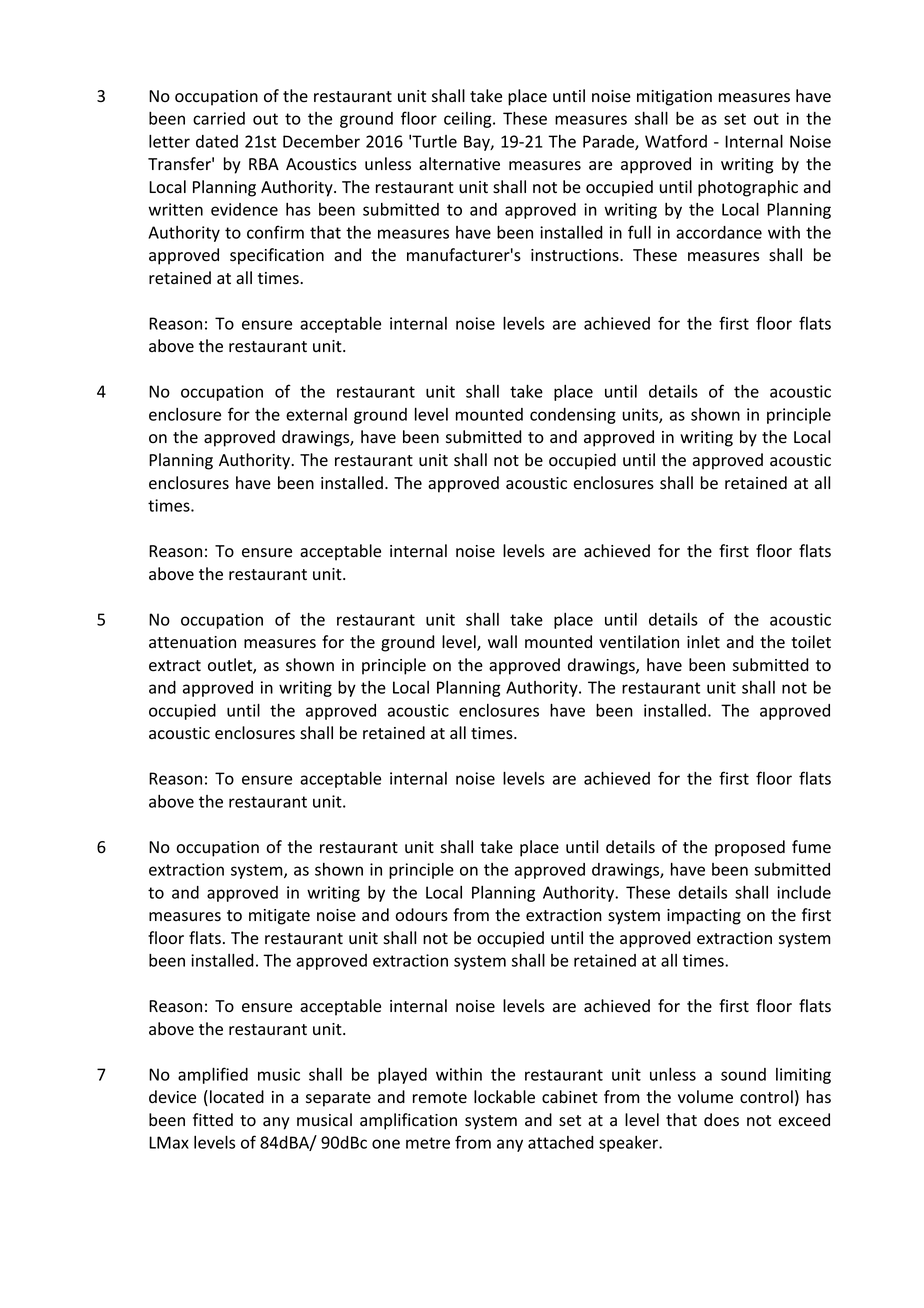 The width and height of the page is (924, 1308). What do you see at coordinates (721, 1120) in the page?
I see `does` at bounding box center [721, 1120].
